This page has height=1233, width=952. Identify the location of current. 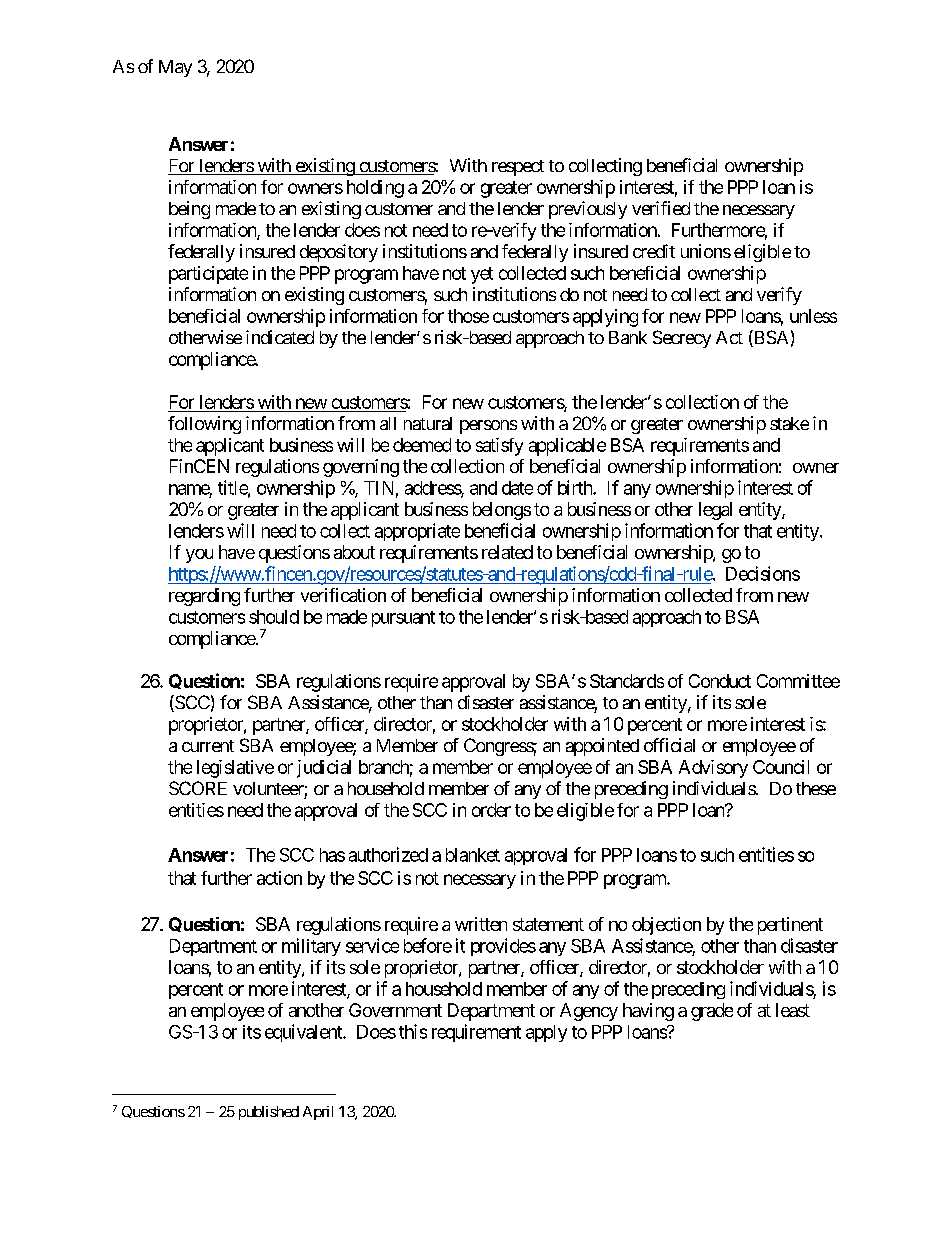
(208, 746).
